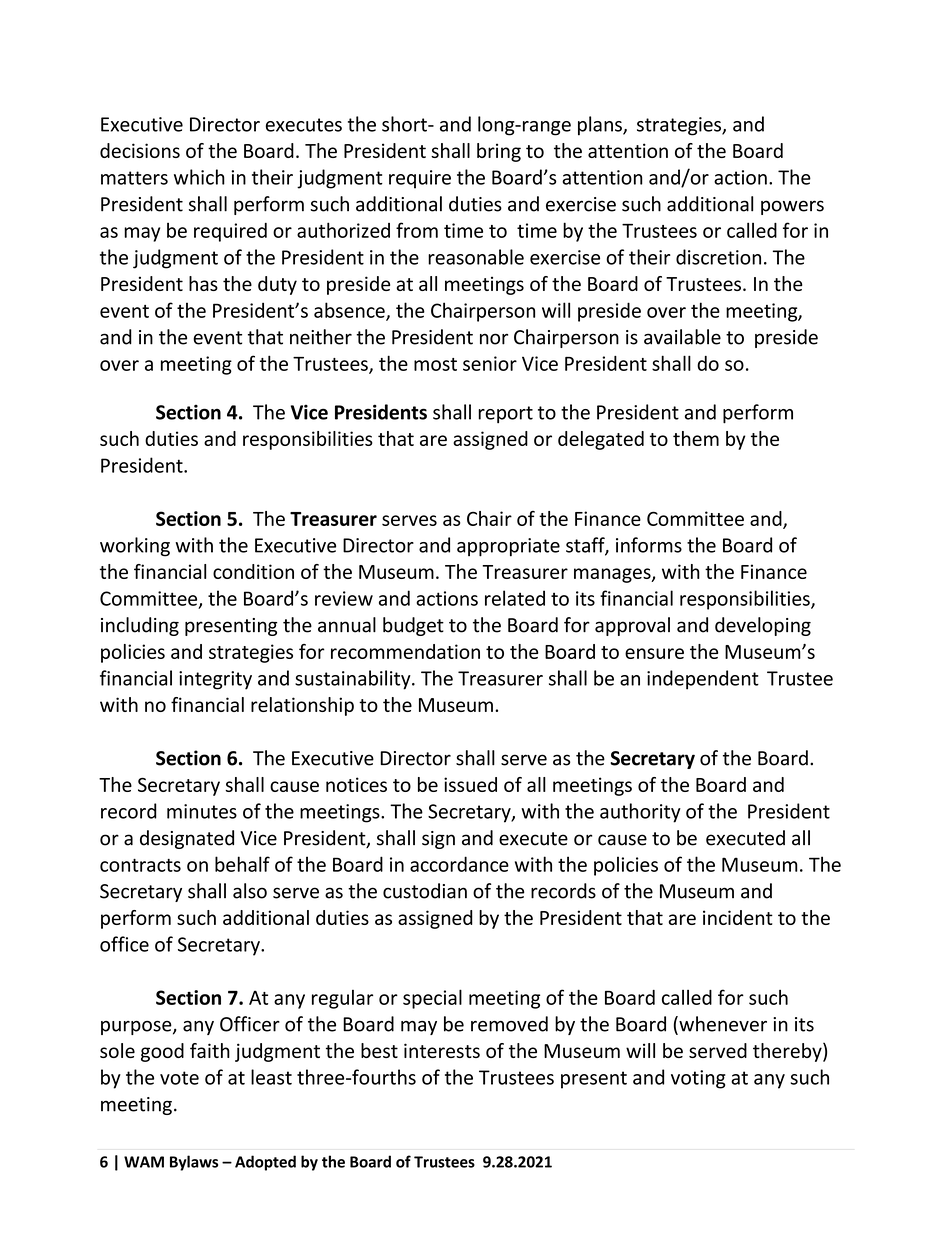  I want to click on independent, so click(703, 680).
